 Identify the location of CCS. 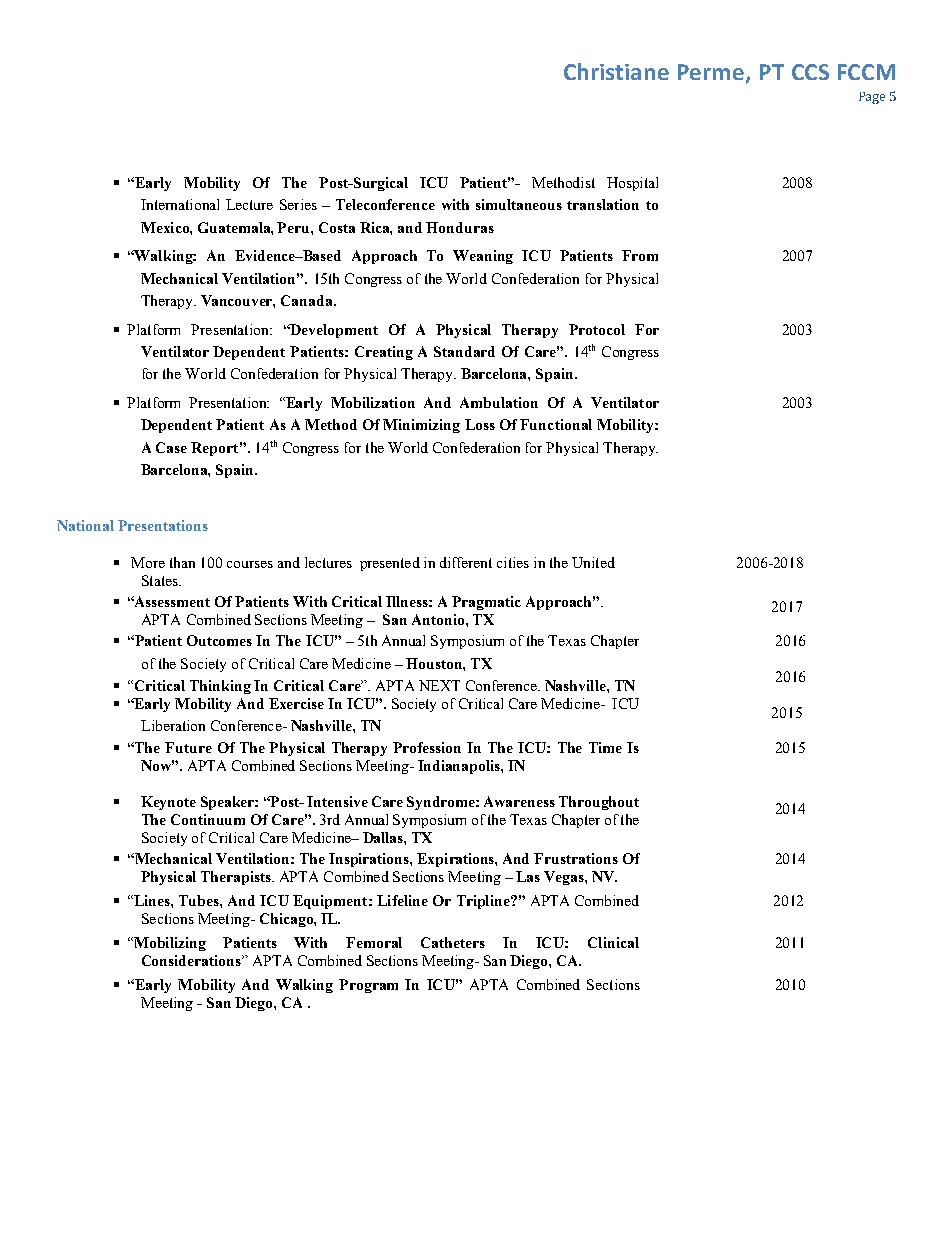
(810, 72).
